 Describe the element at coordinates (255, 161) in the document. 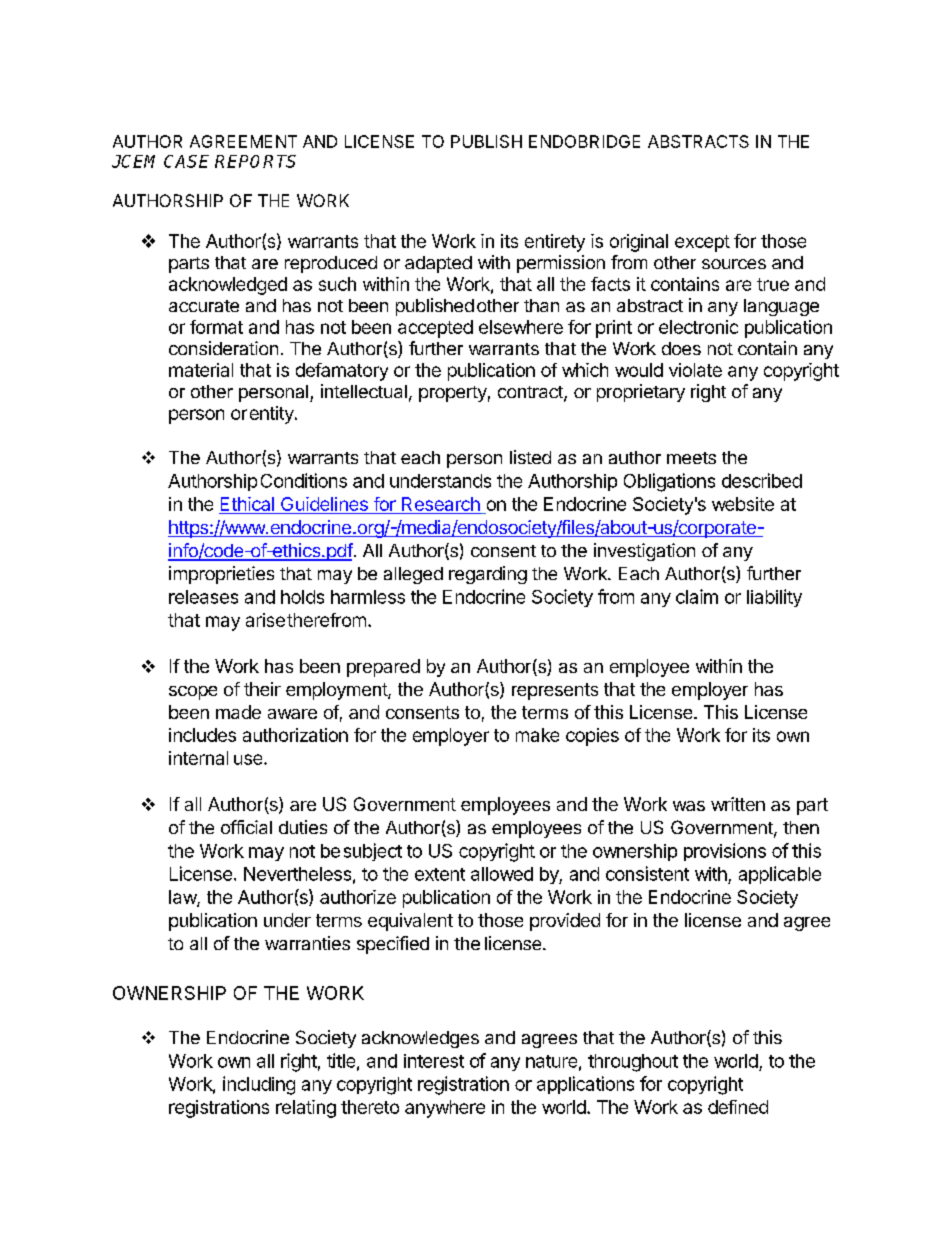

I see `REPORTS` at that location.
